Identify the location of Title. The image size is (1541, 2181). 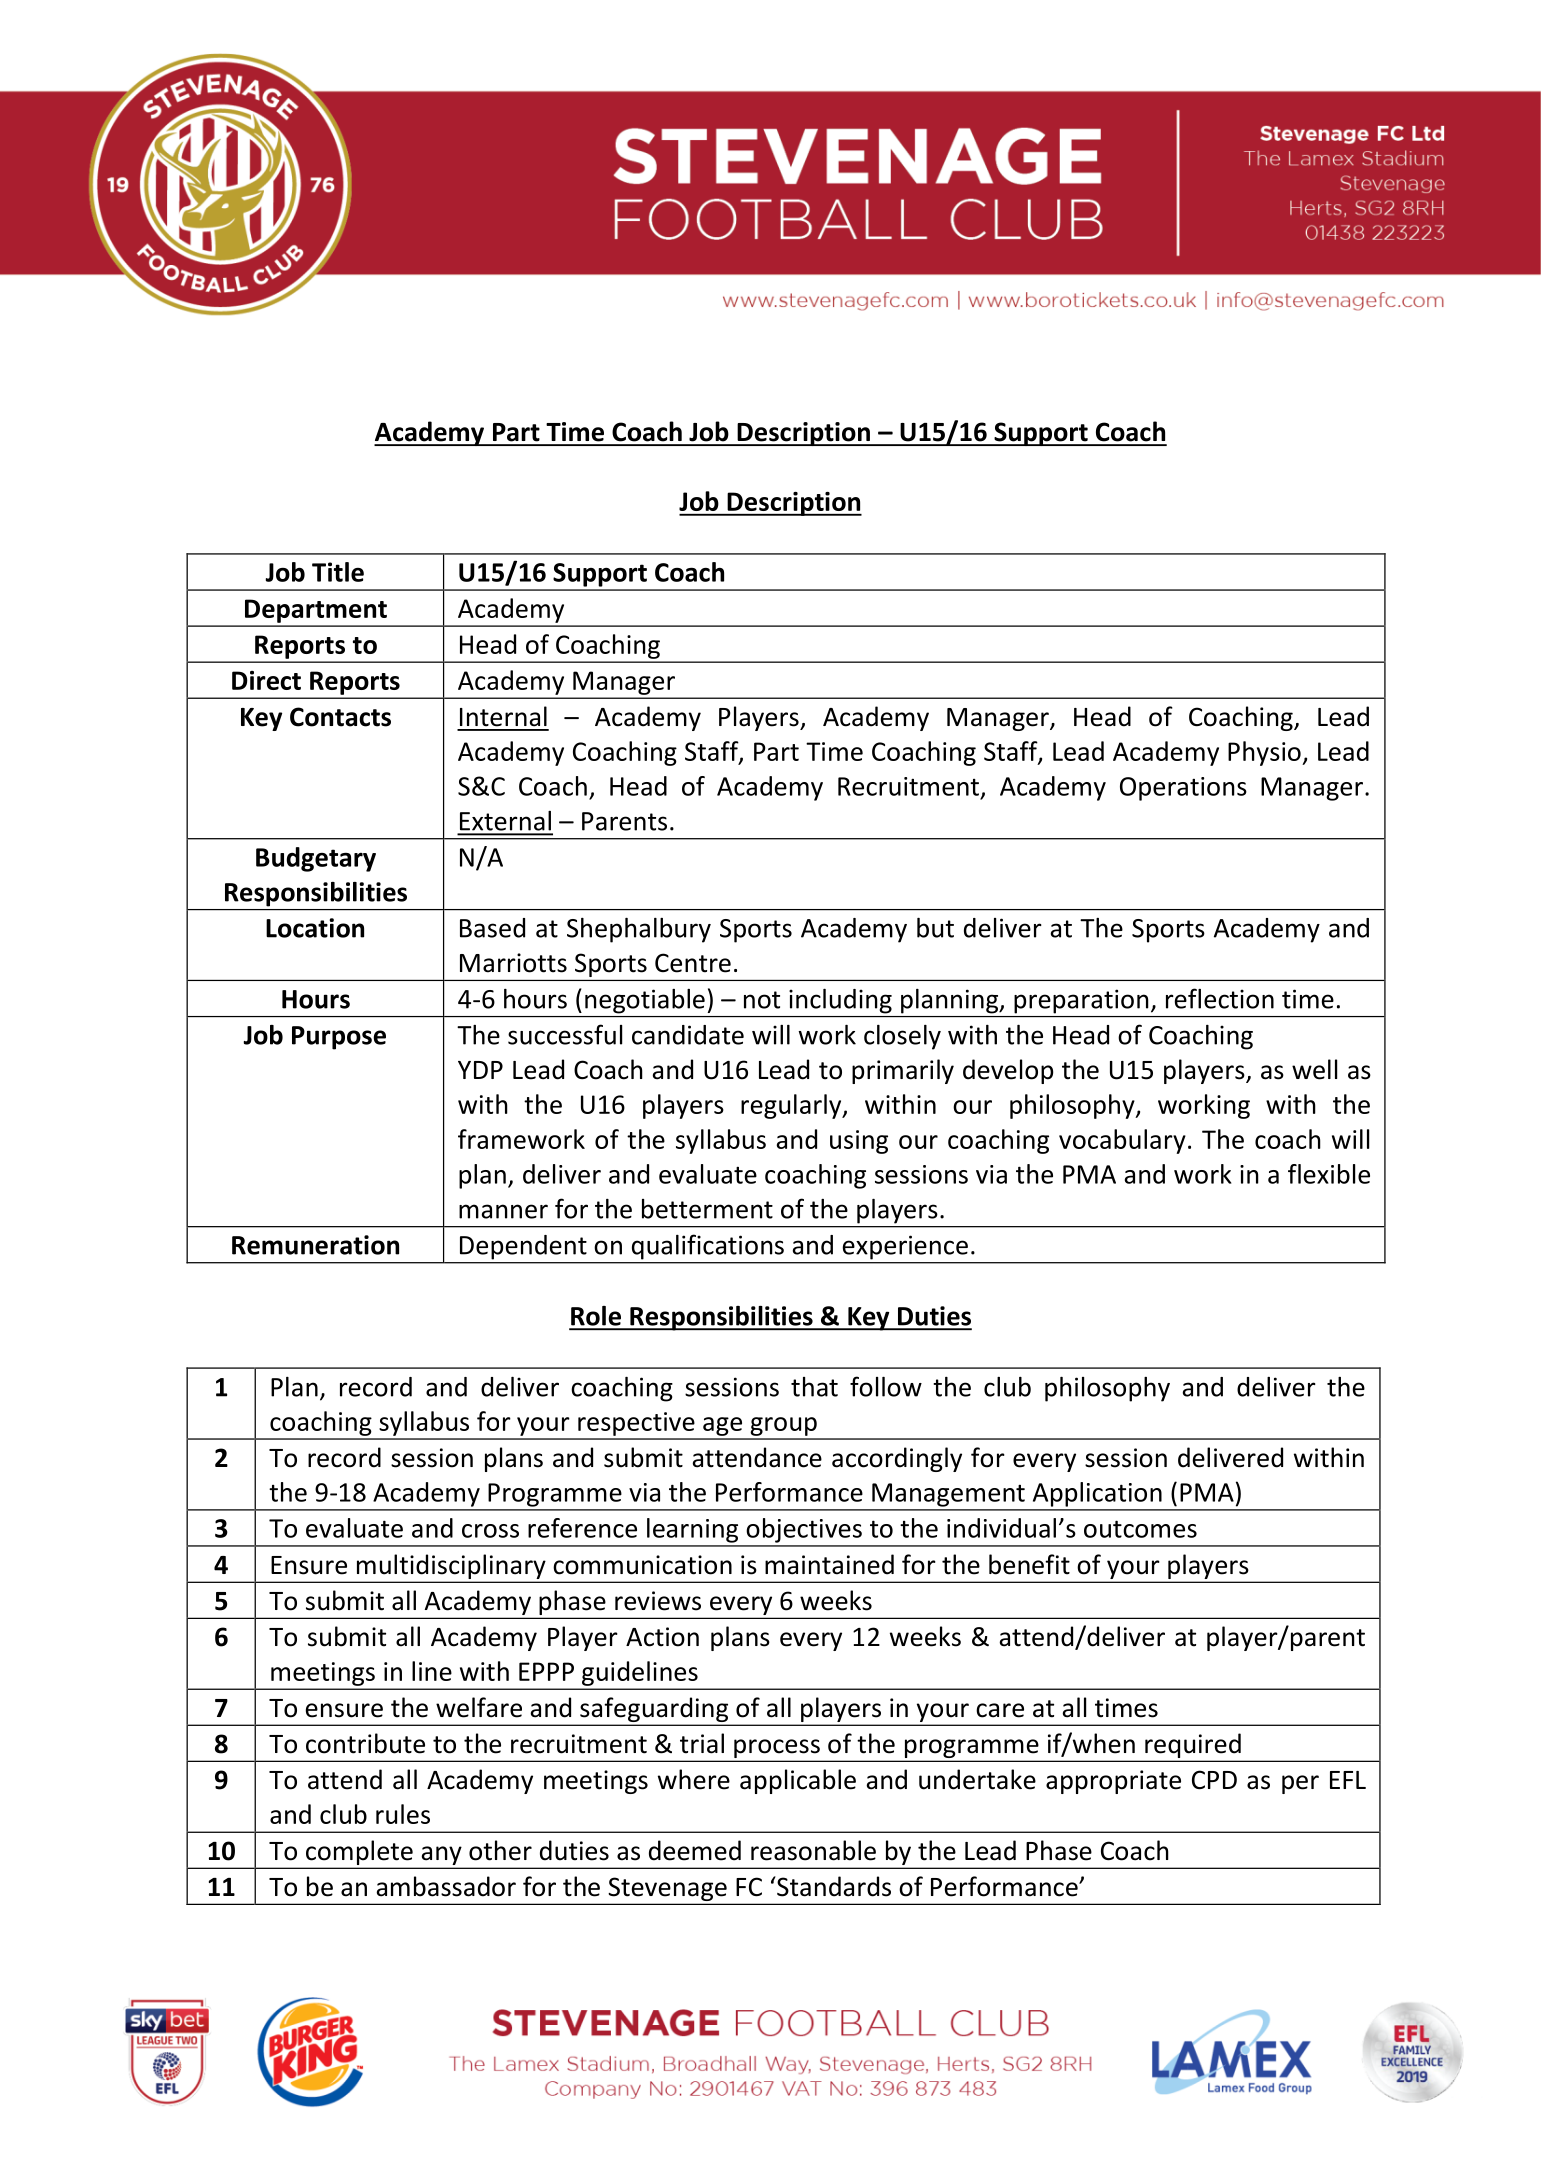
(338, 572).
